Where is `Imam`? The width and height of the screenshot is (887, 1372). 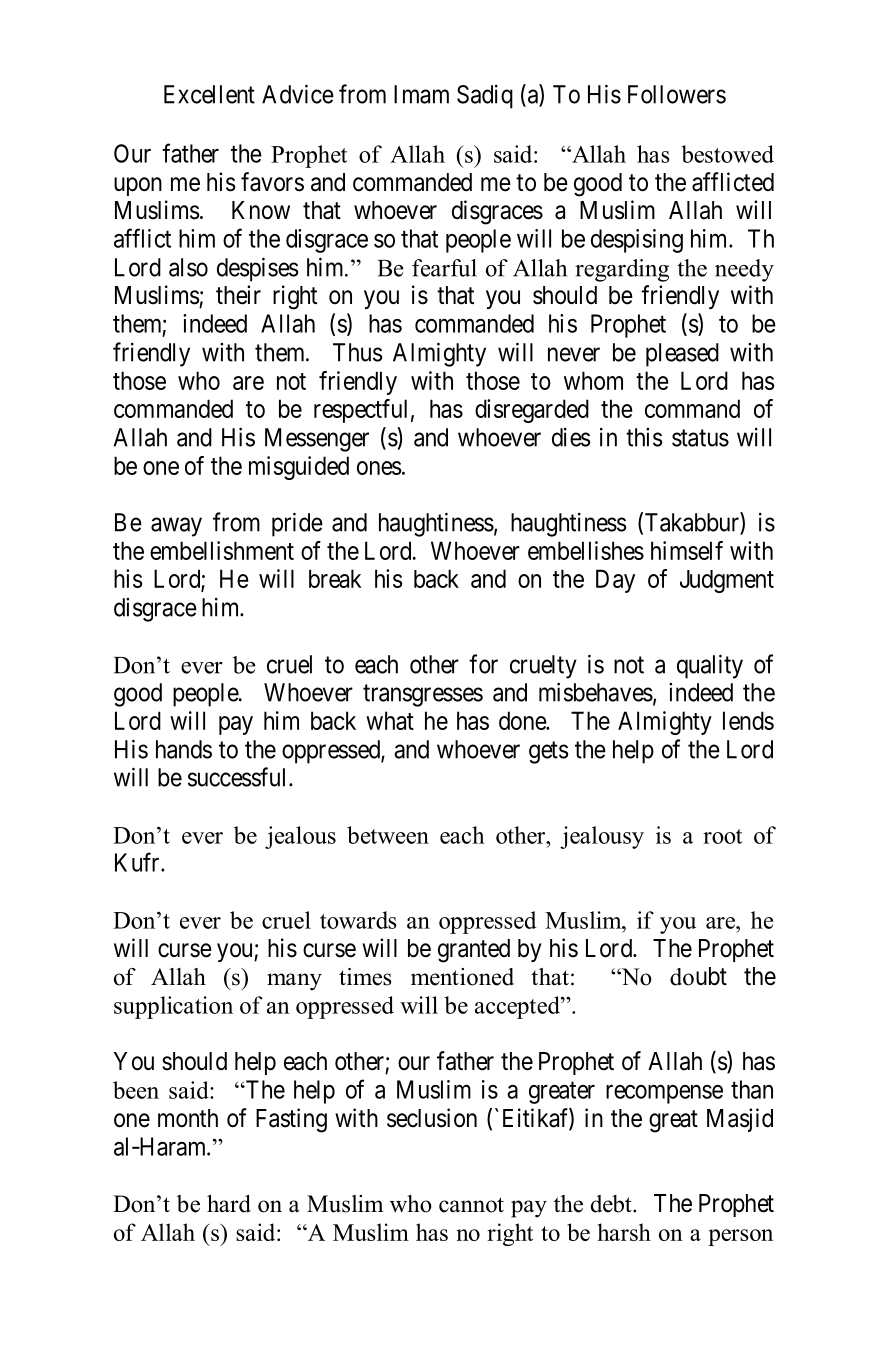 Imam is located at coordinates (421, 94).
